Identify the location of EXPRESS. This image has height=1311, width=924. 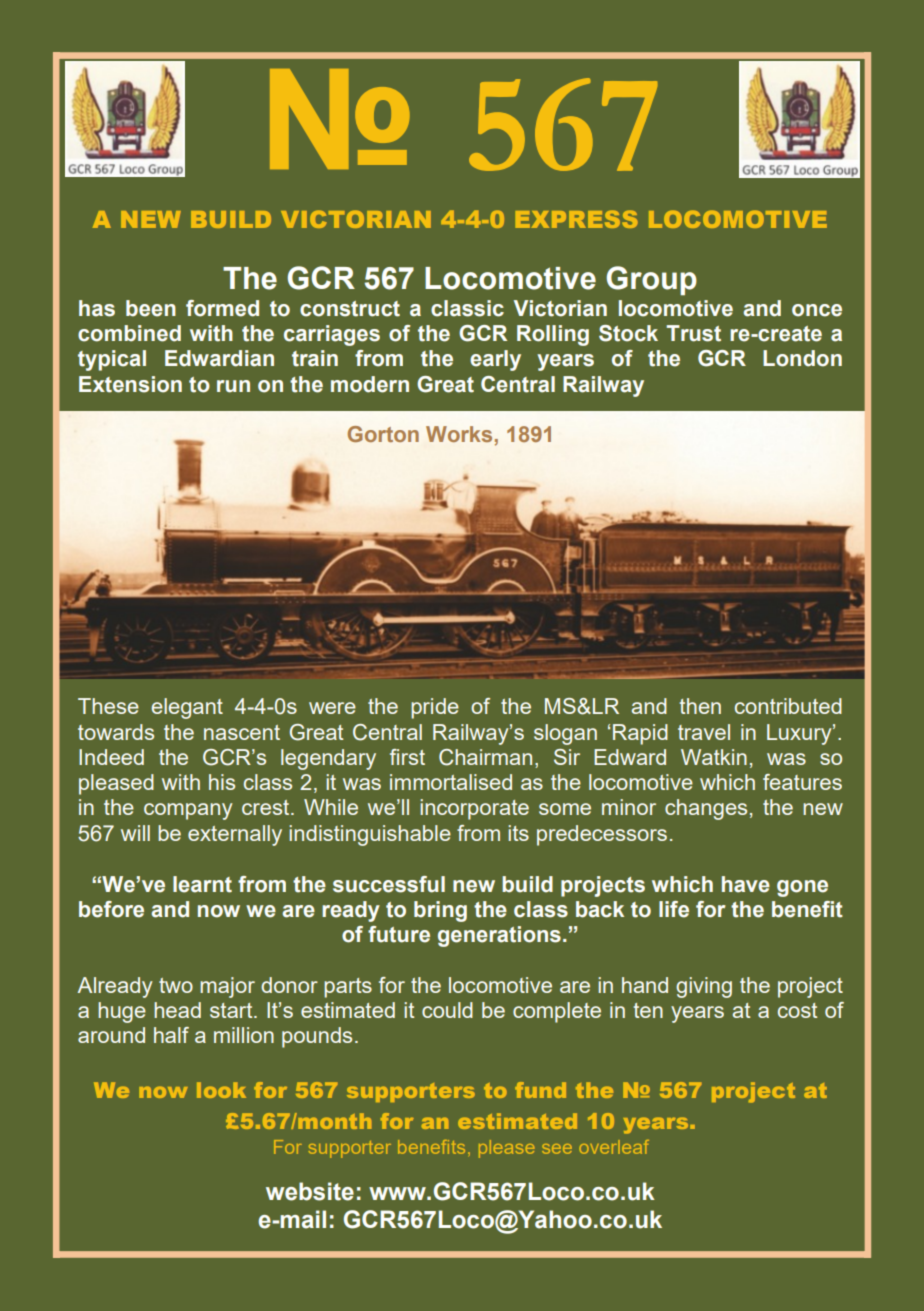
(577, 219).
